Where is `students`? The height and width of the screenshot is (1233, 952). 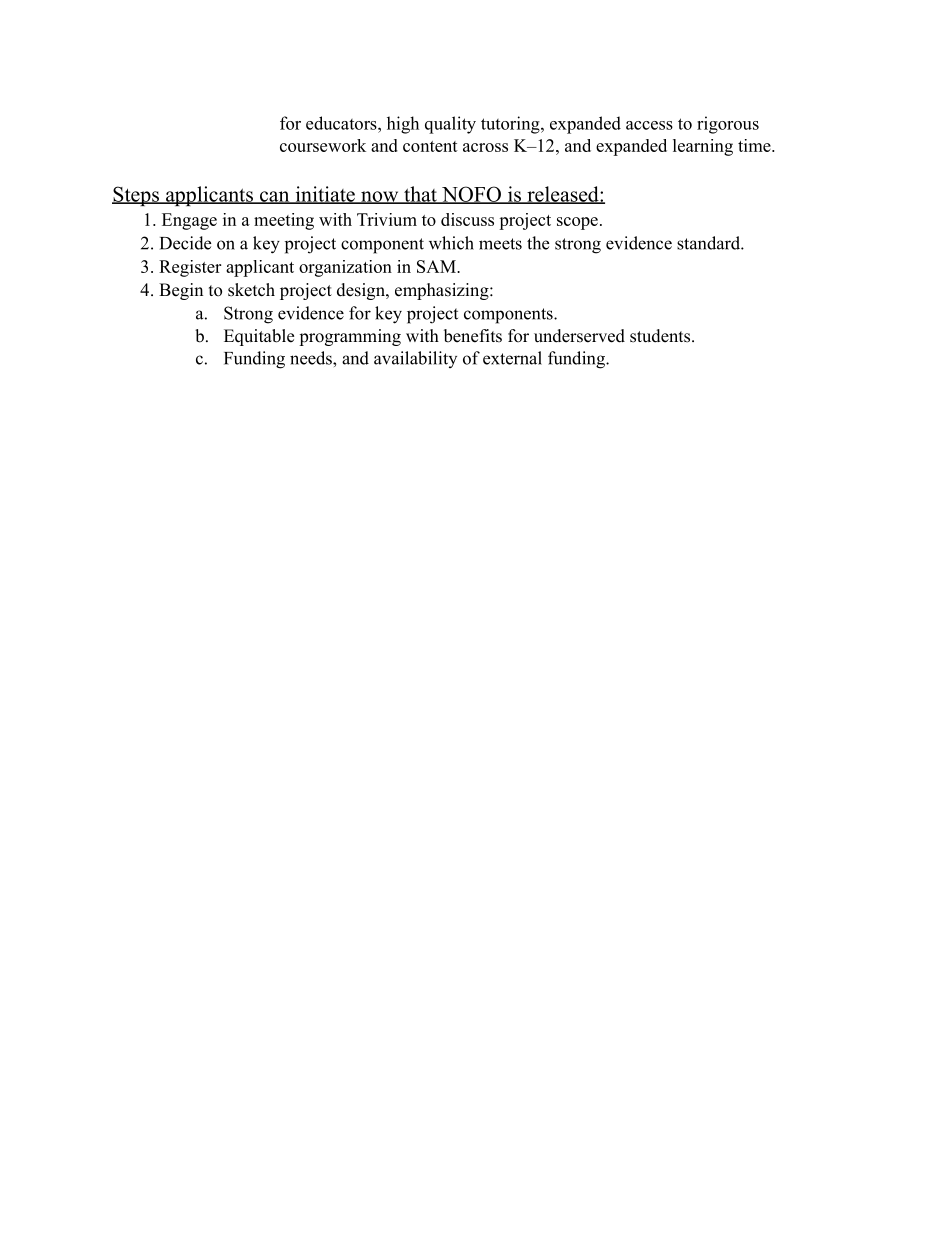
students is located at coordinates (660, 336).
